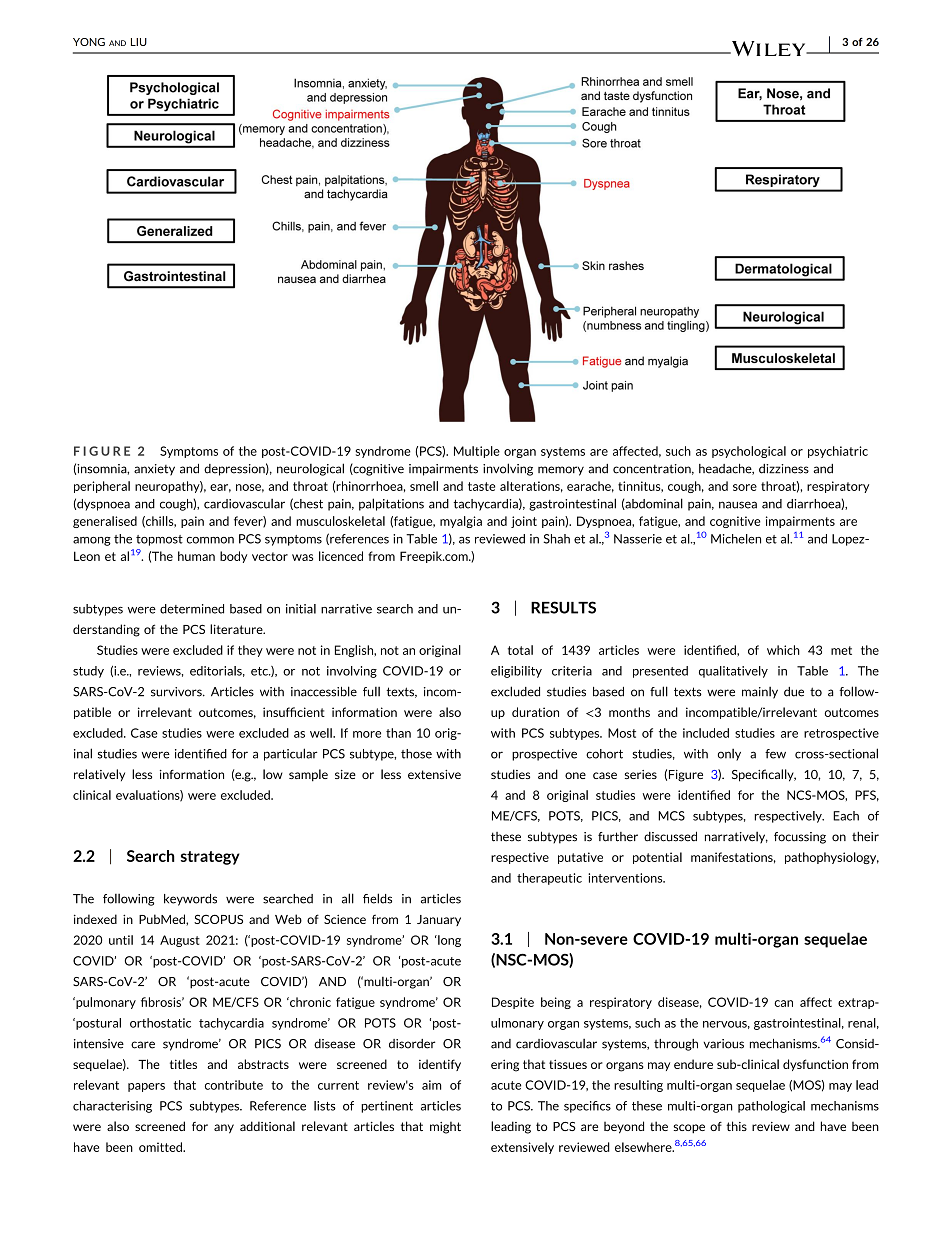 The height and width of the screenshot is (1251, 952). What do you see at coordinates (749, 452) in the screenshot?
I see `psychological` at bounding box center [749, 452].
